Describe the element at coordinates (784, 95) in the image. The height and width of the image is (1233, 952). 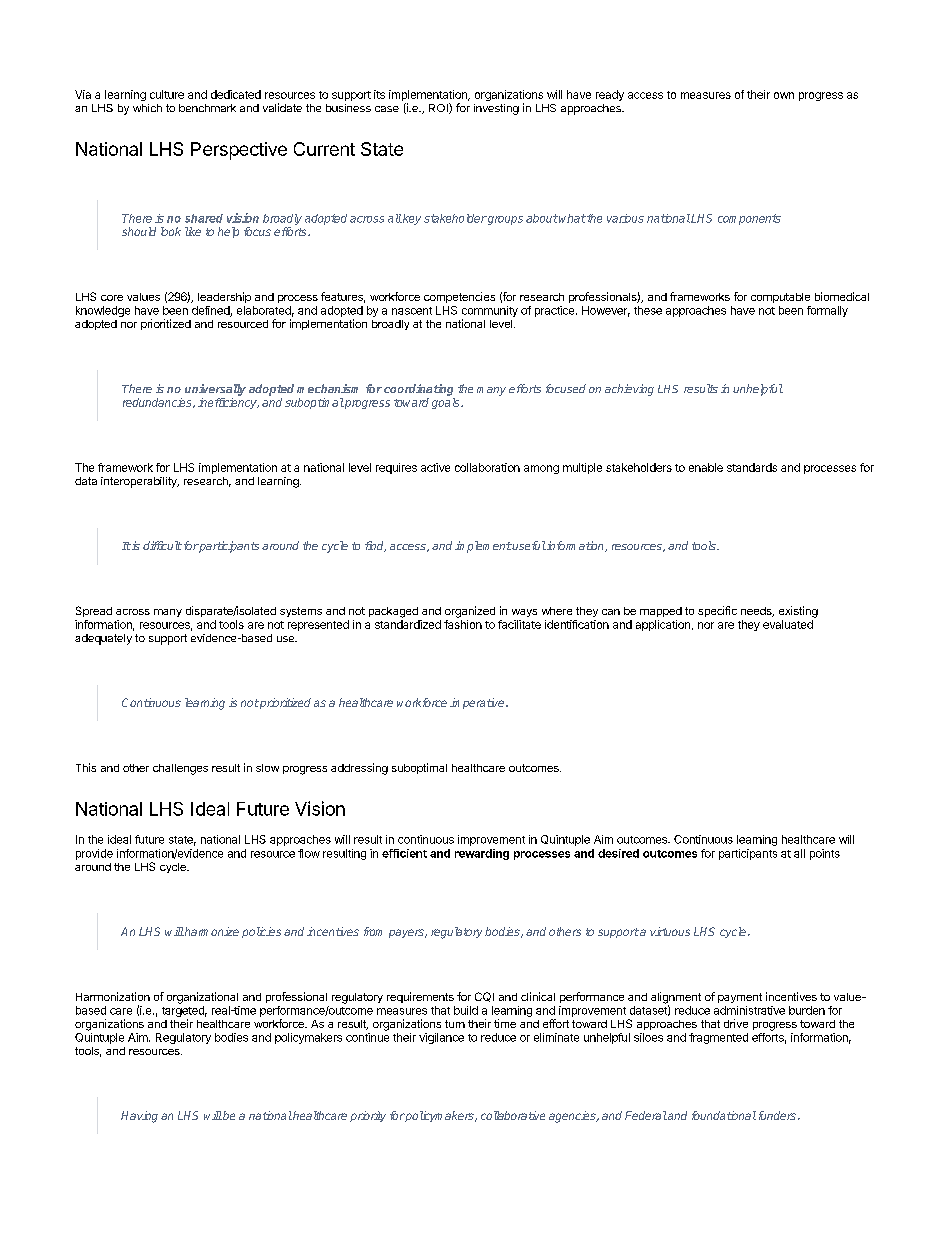
I see `own` at that location.
